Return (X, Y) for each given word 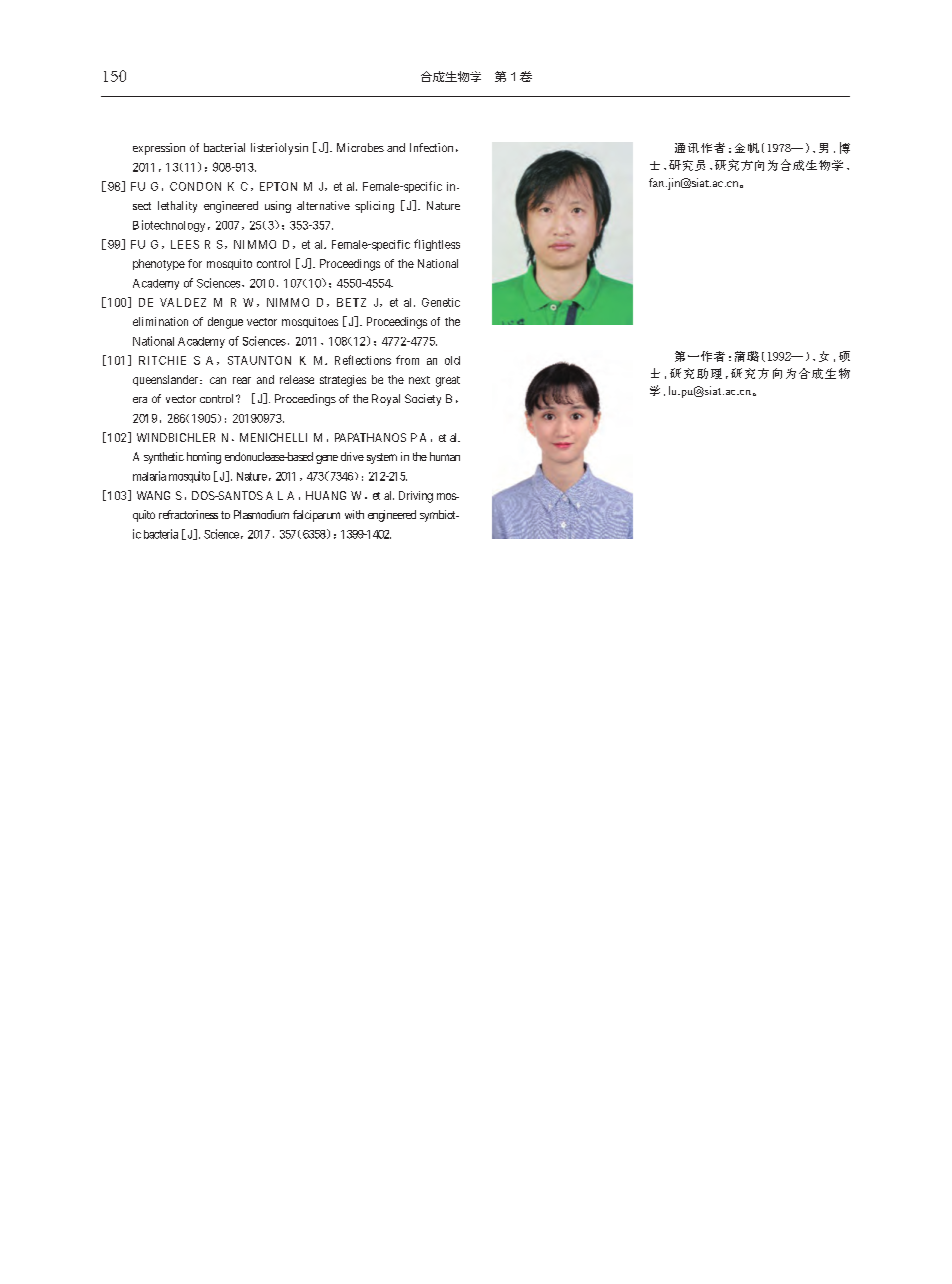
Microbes (360, 147)
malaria (149, 476)
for (195, 263)
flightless (437, 245)
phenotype (159, 265)
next (419, 380)
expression (159, 149)
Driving (416, 497)
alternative (323, 205)
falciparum (316, 516)
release (297, 379)
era (140, 400)
